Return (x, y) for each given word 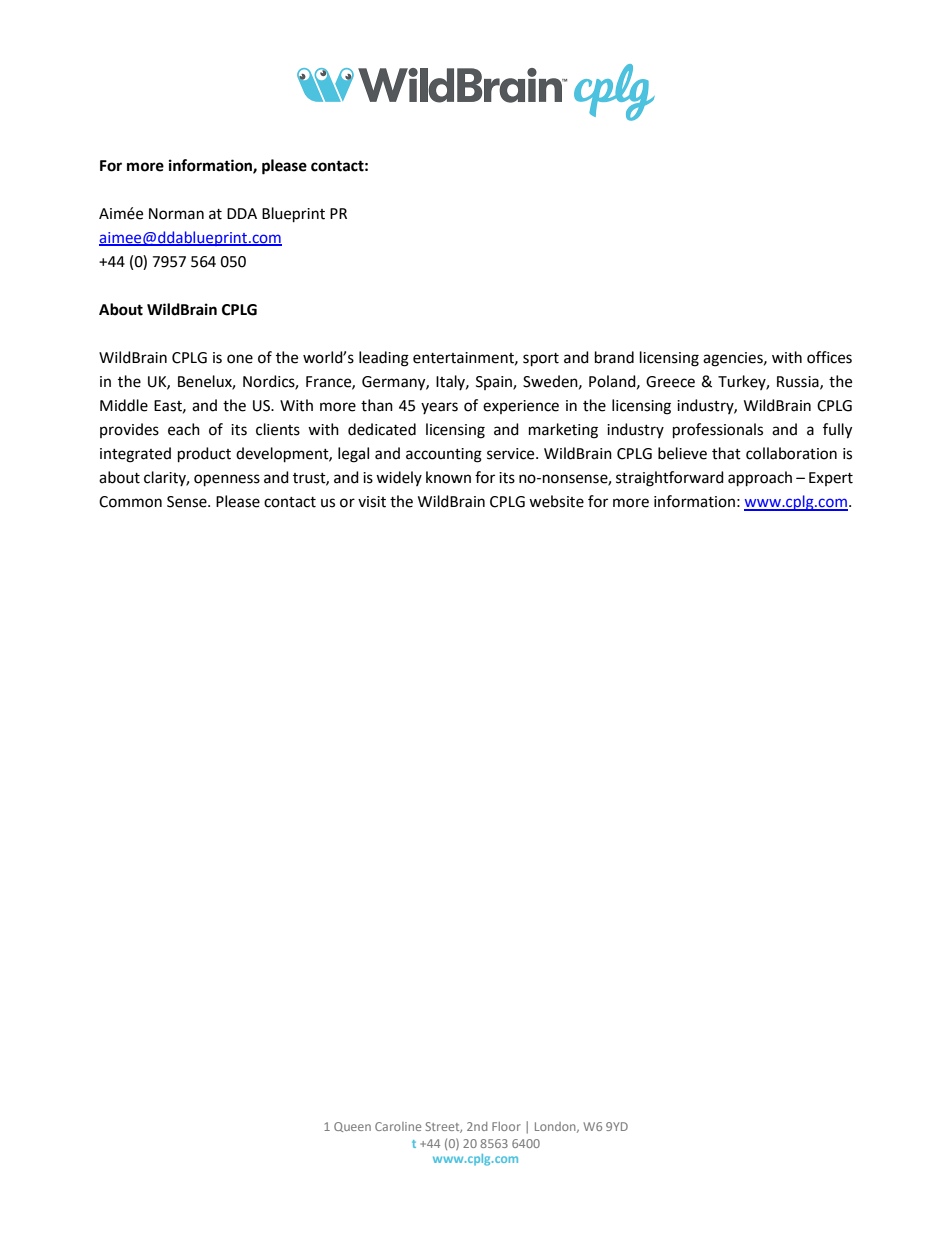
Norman (176, 214)
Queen (352, 1127)
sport (541, 360)
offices (829, 357)
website (556, 501)
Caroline (398, 1126)
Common (130, 502)
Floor (506, 1126)
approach (760, 479)
